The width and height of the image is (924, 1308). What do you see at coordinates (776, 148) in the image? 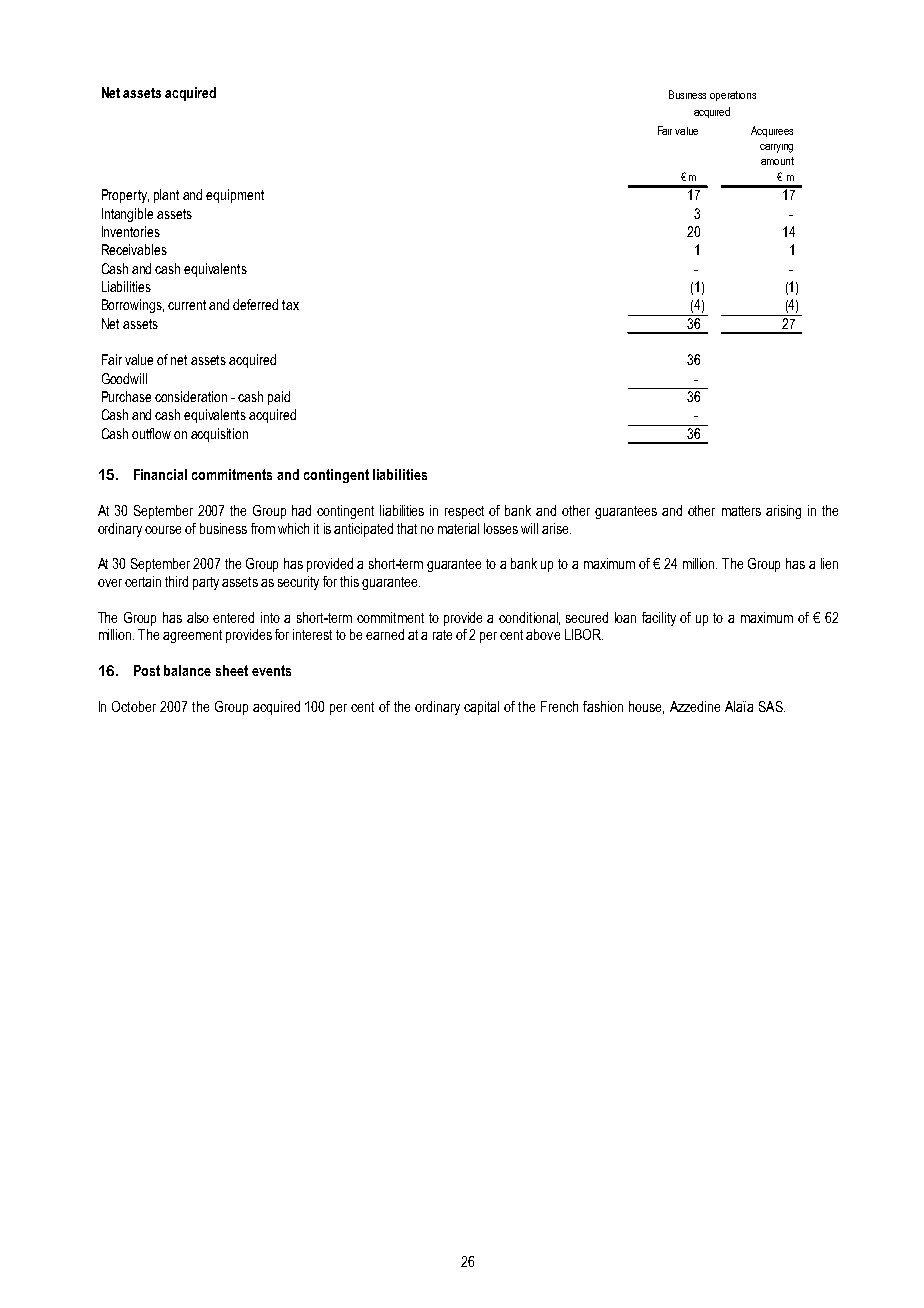
I see `carrying` at bounding box center [776, 148].
